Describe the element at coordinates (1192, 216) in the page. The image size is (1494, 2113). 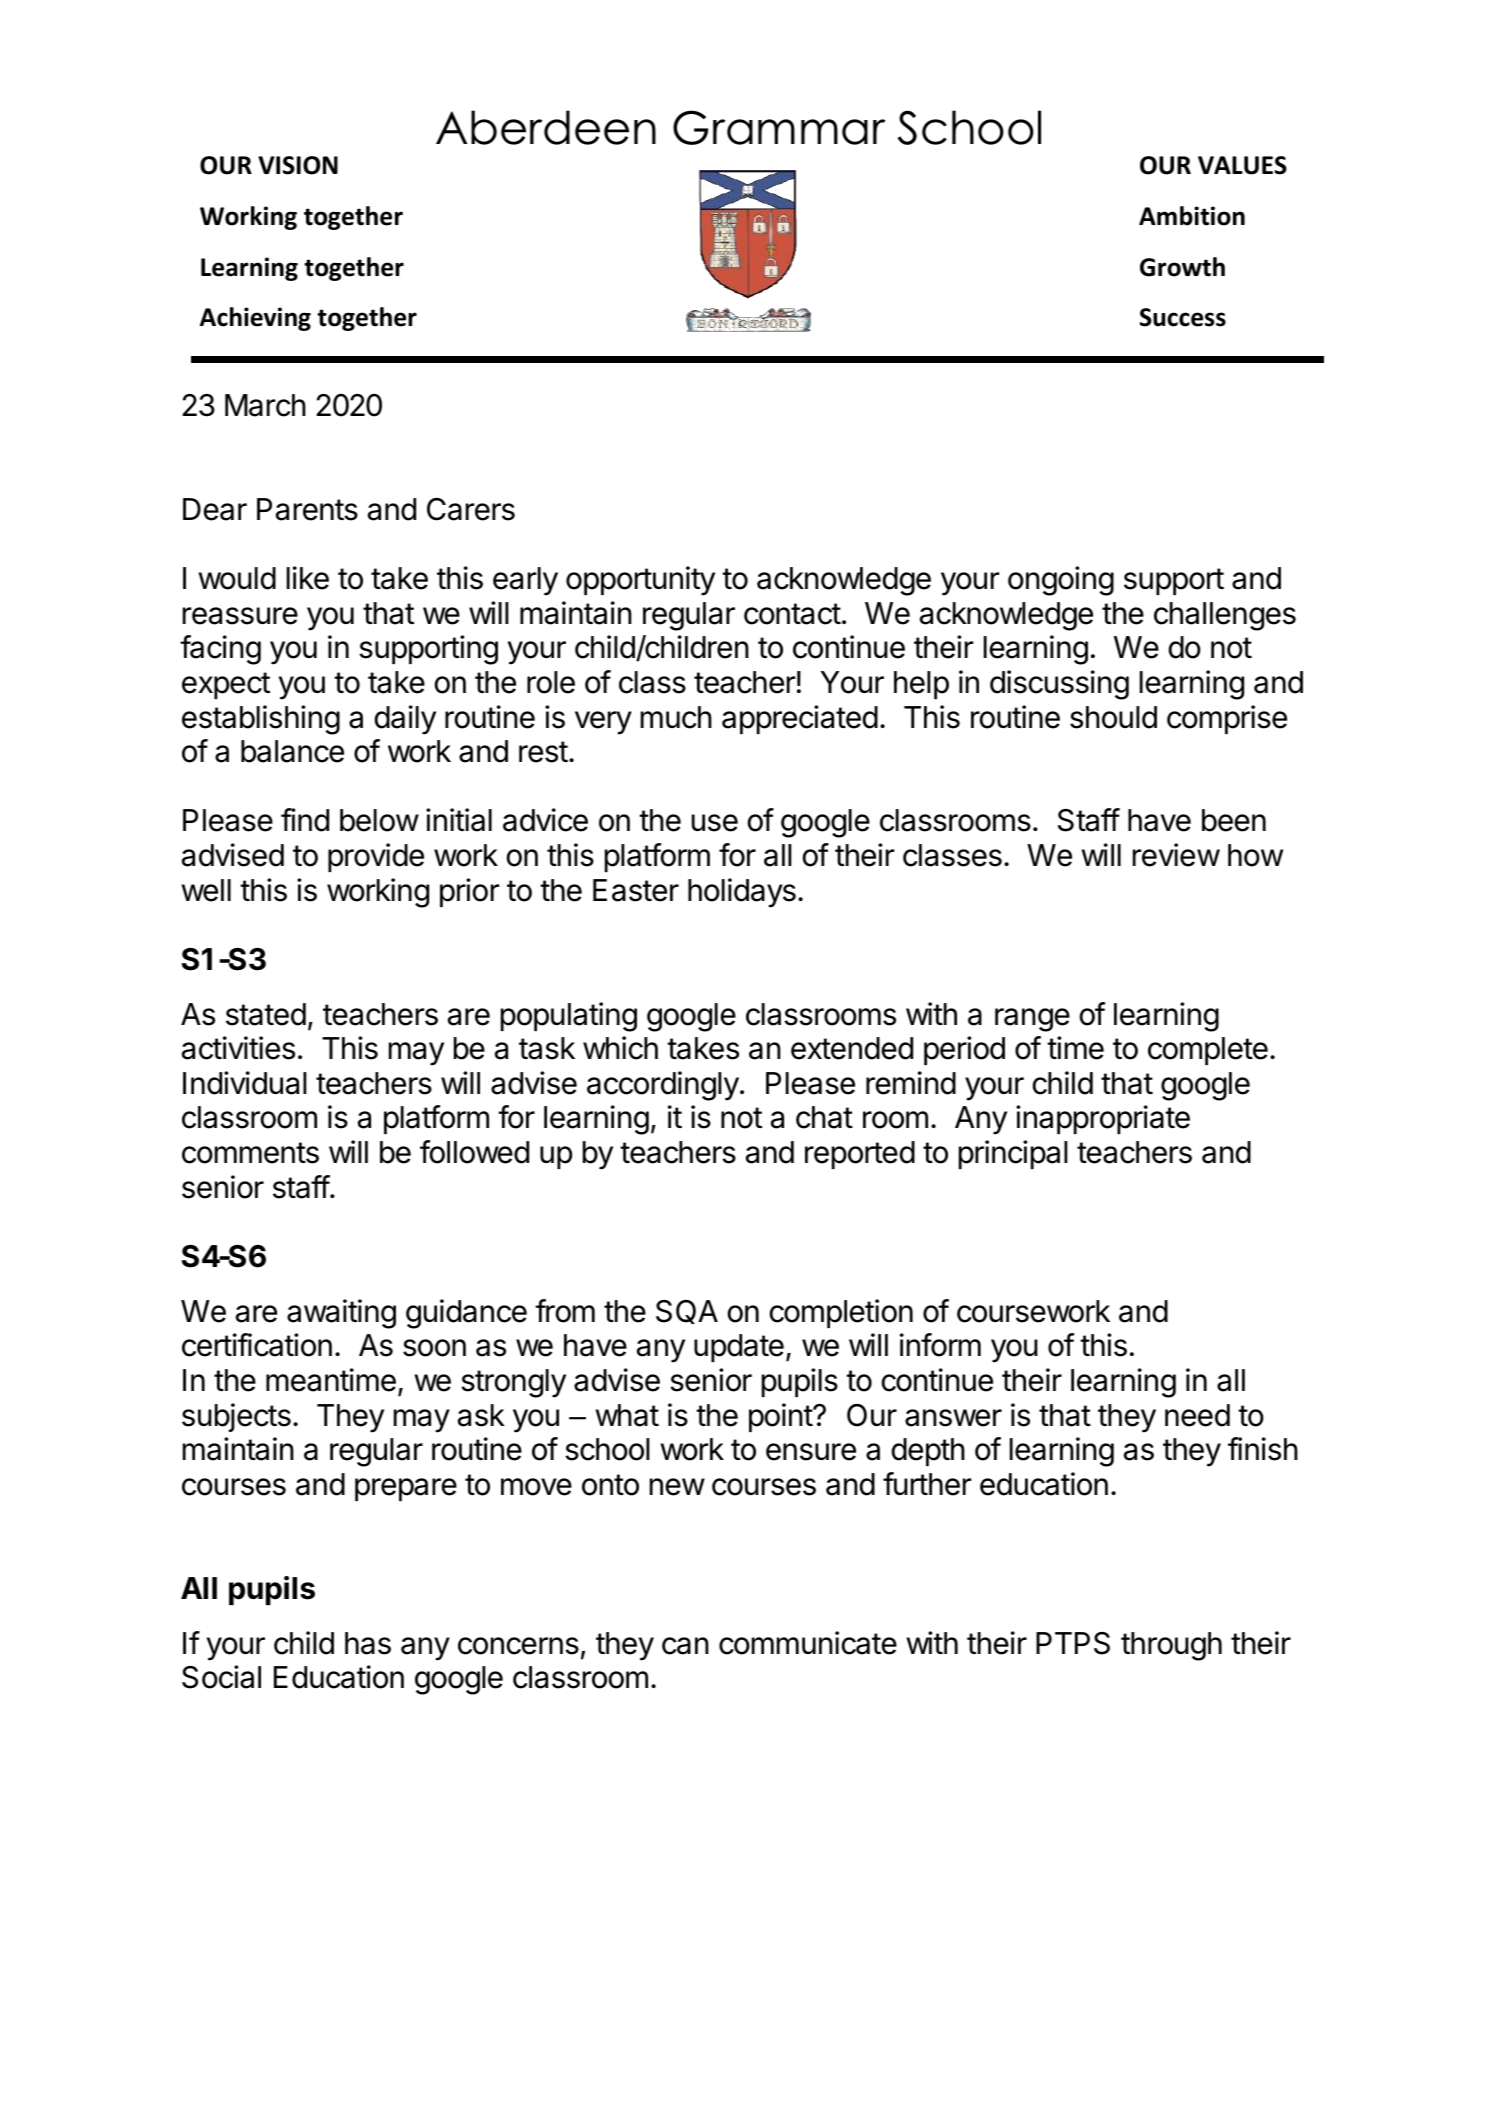
I see `Ambition` at that location.
